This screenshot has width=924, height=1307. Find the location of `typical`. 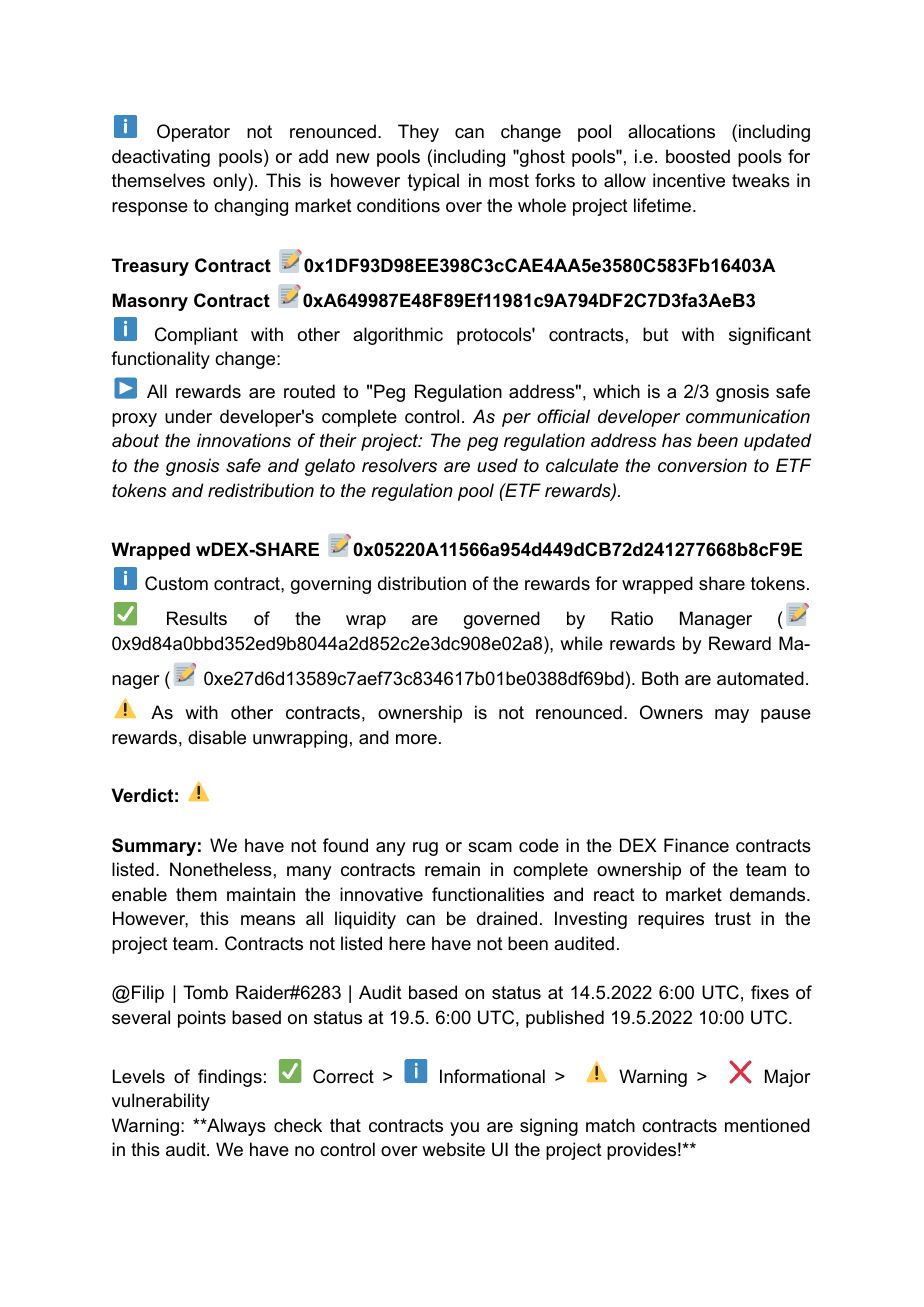

typical is located at coordinates (433, 182).
